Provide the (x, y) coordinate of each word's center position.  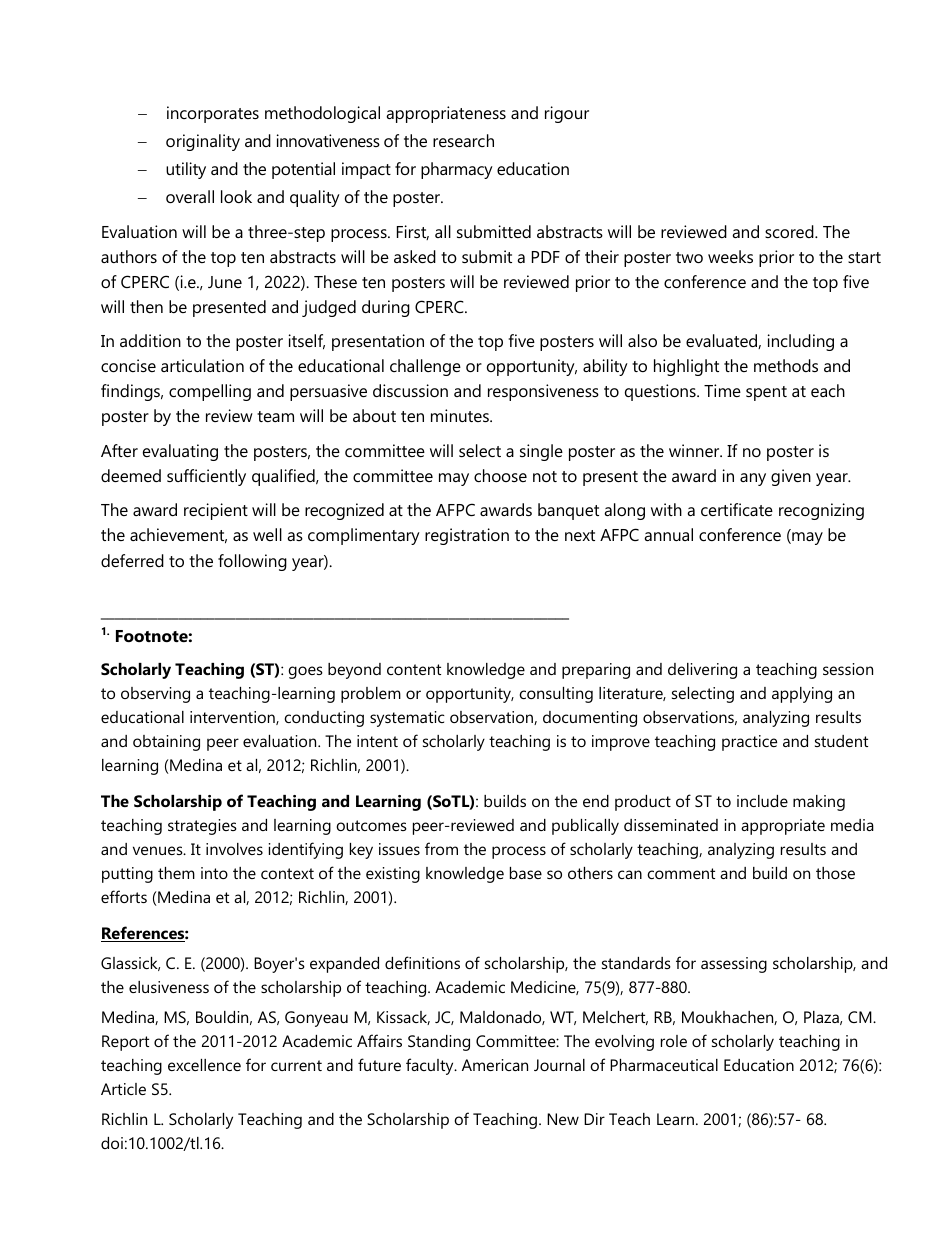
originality (203, 142)
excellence (204, 1065)
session (848, 669)
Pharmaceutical (664, 1065)
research (463, 140)
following (252, 562)
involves (234, 849)
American (495, 1065)
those (835, 873)
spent (766, 393)
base (526, 873)
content (414, 669)
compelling (210, 392)
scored (790, 231)
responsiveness (543, 392)
